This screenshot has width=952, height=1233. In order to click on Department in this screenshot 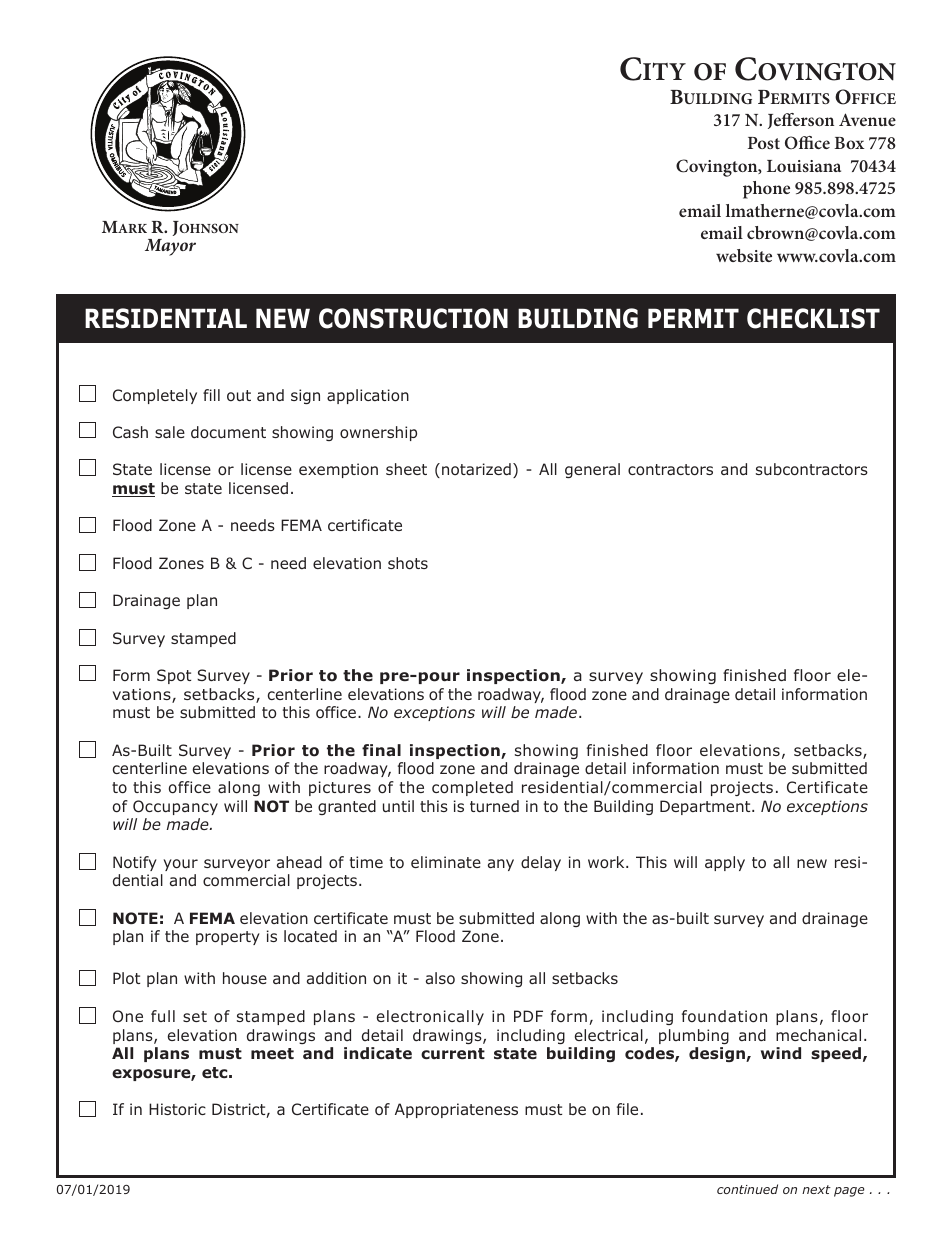, I will do `click(706, 807)`.
